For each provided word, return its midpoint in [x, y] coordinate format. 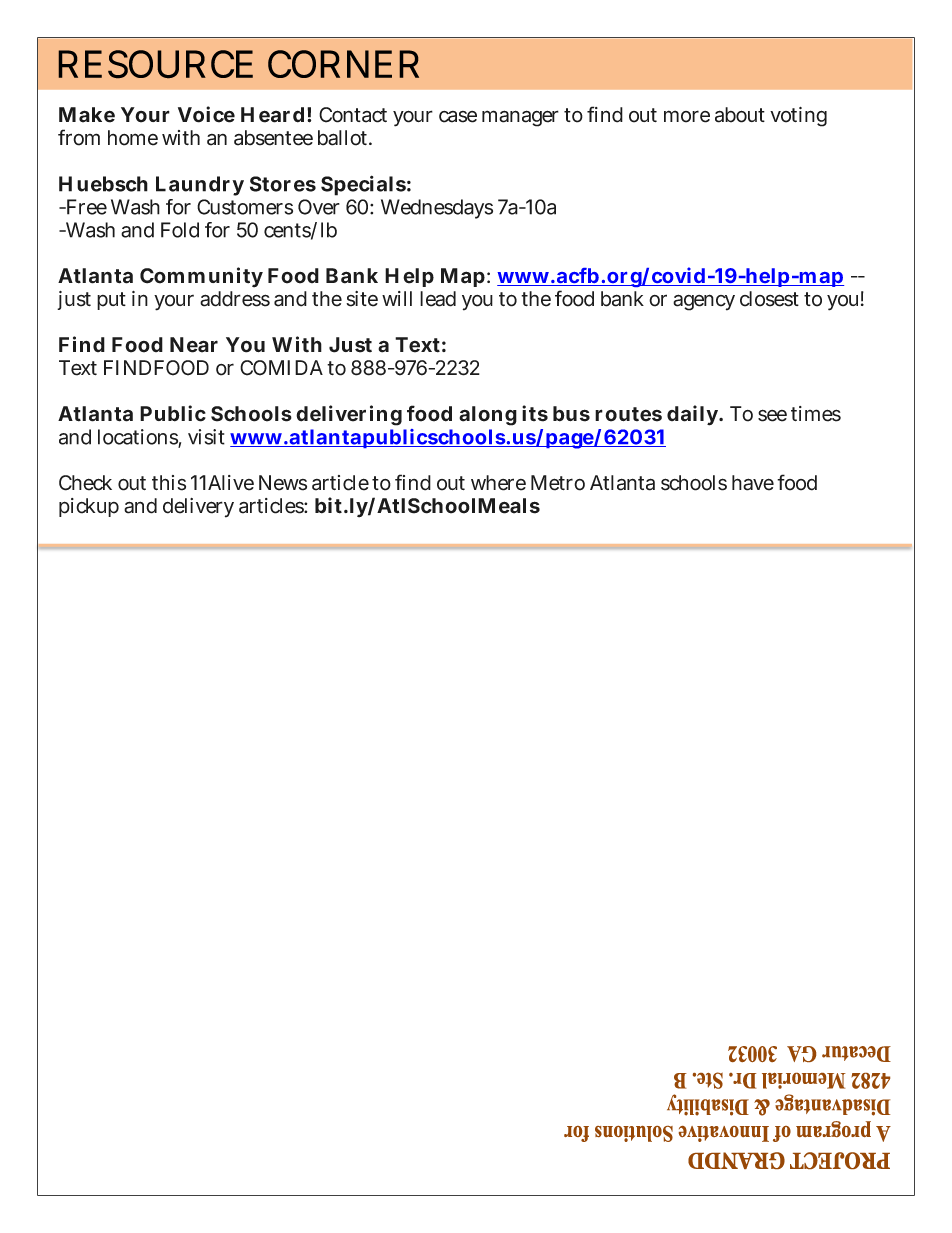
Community [201, 277]
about [740, 115]
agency [704, 302]
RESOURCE [155, 64]
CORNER [343, 64]
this [169, 483]
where [498, 483]
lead [438, 299]
